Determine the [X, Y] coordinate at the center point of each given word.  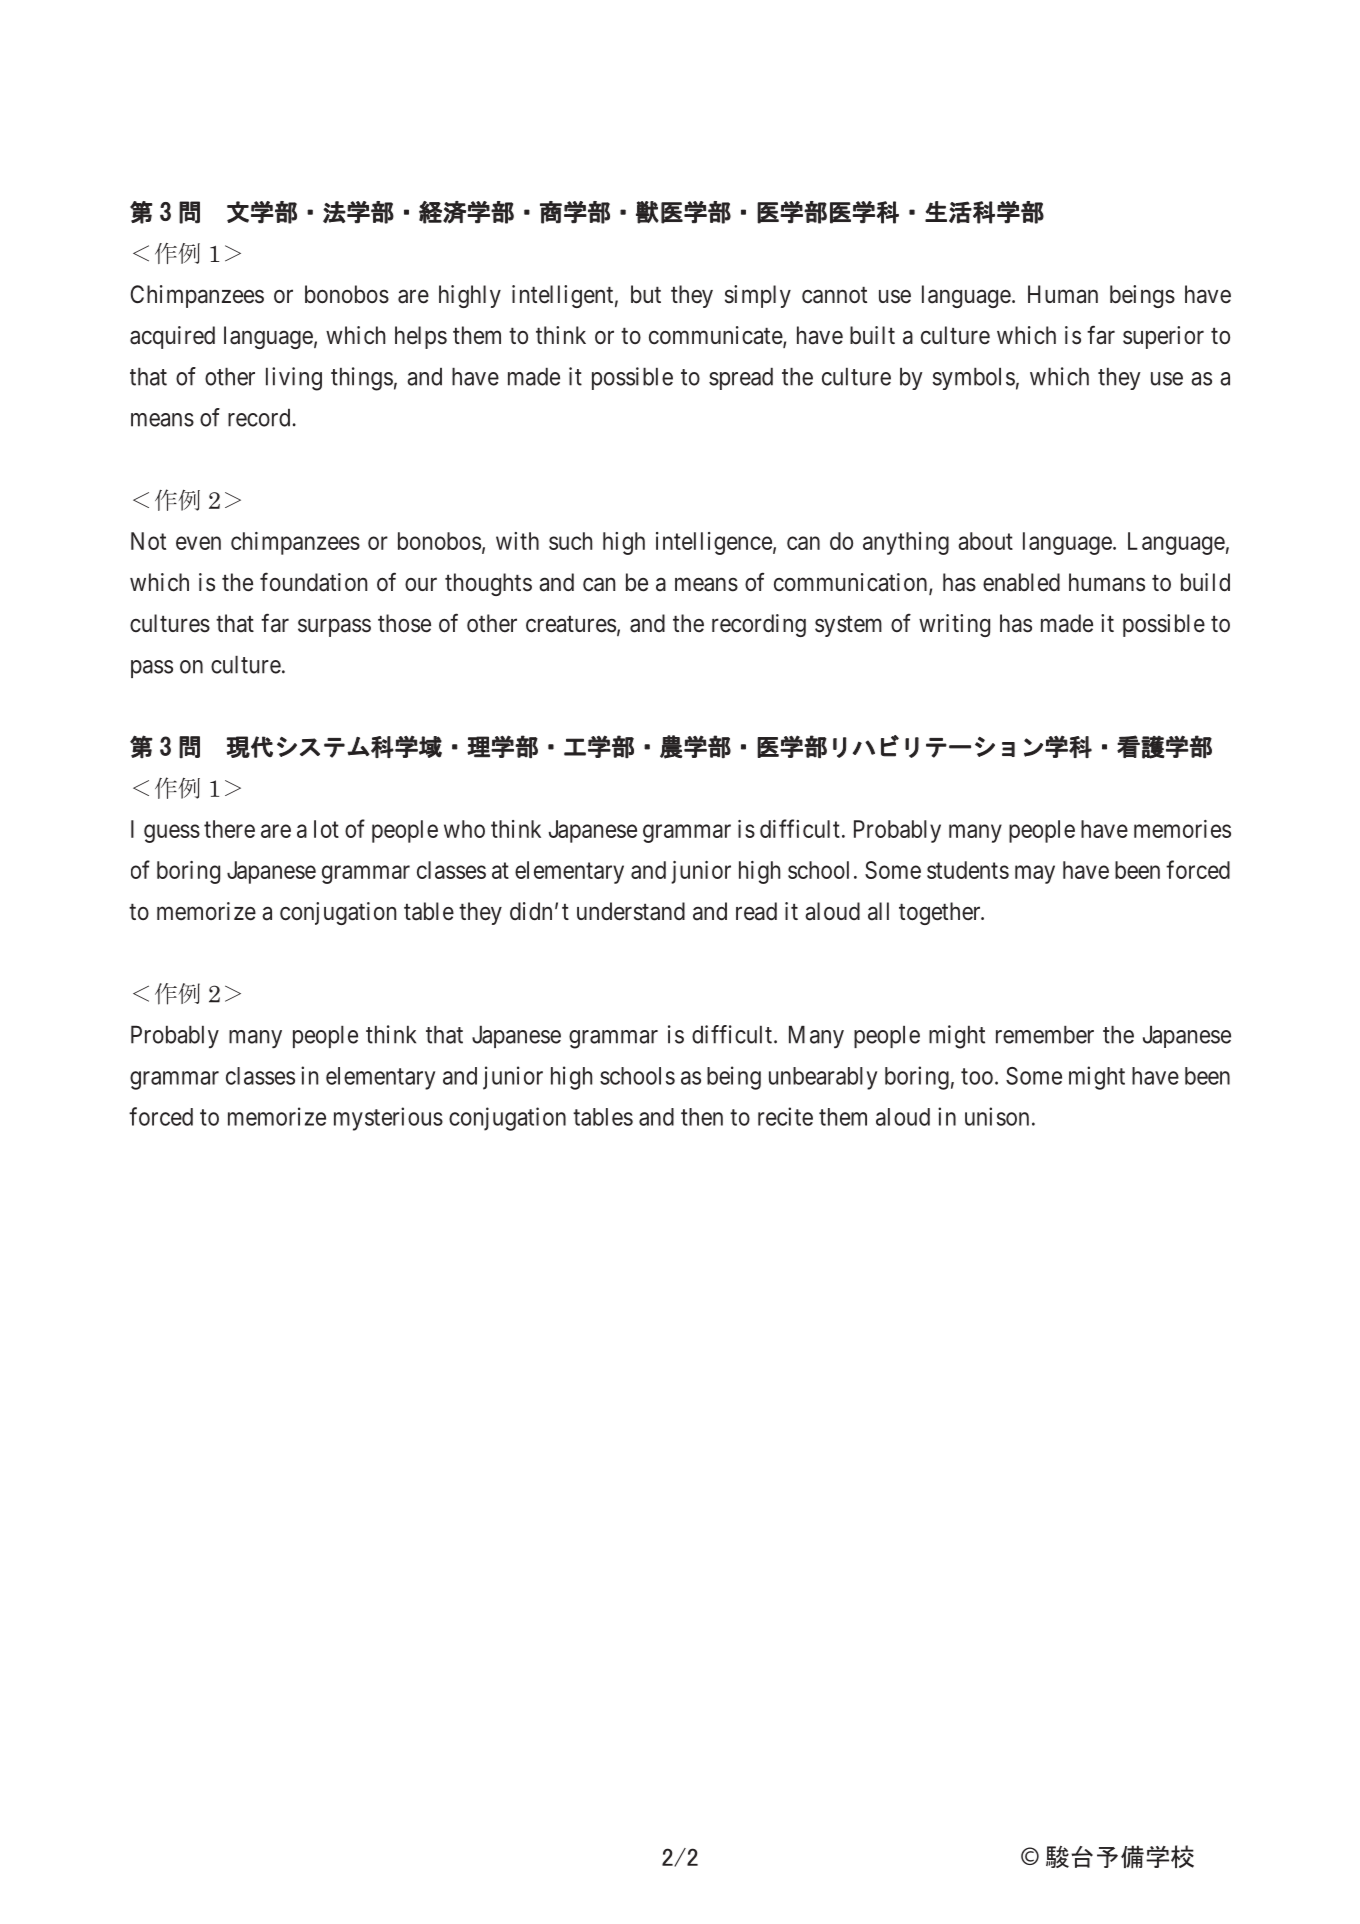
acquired [172, 337]
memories [1182, 829]
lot [326, 829]
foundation [313, 582]
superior [1163, 337]
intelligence [714, 543]
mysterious [388, 1119]
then [702, 1117]
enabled [1021, 582]
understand [631, 911]
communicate [716, 336]
